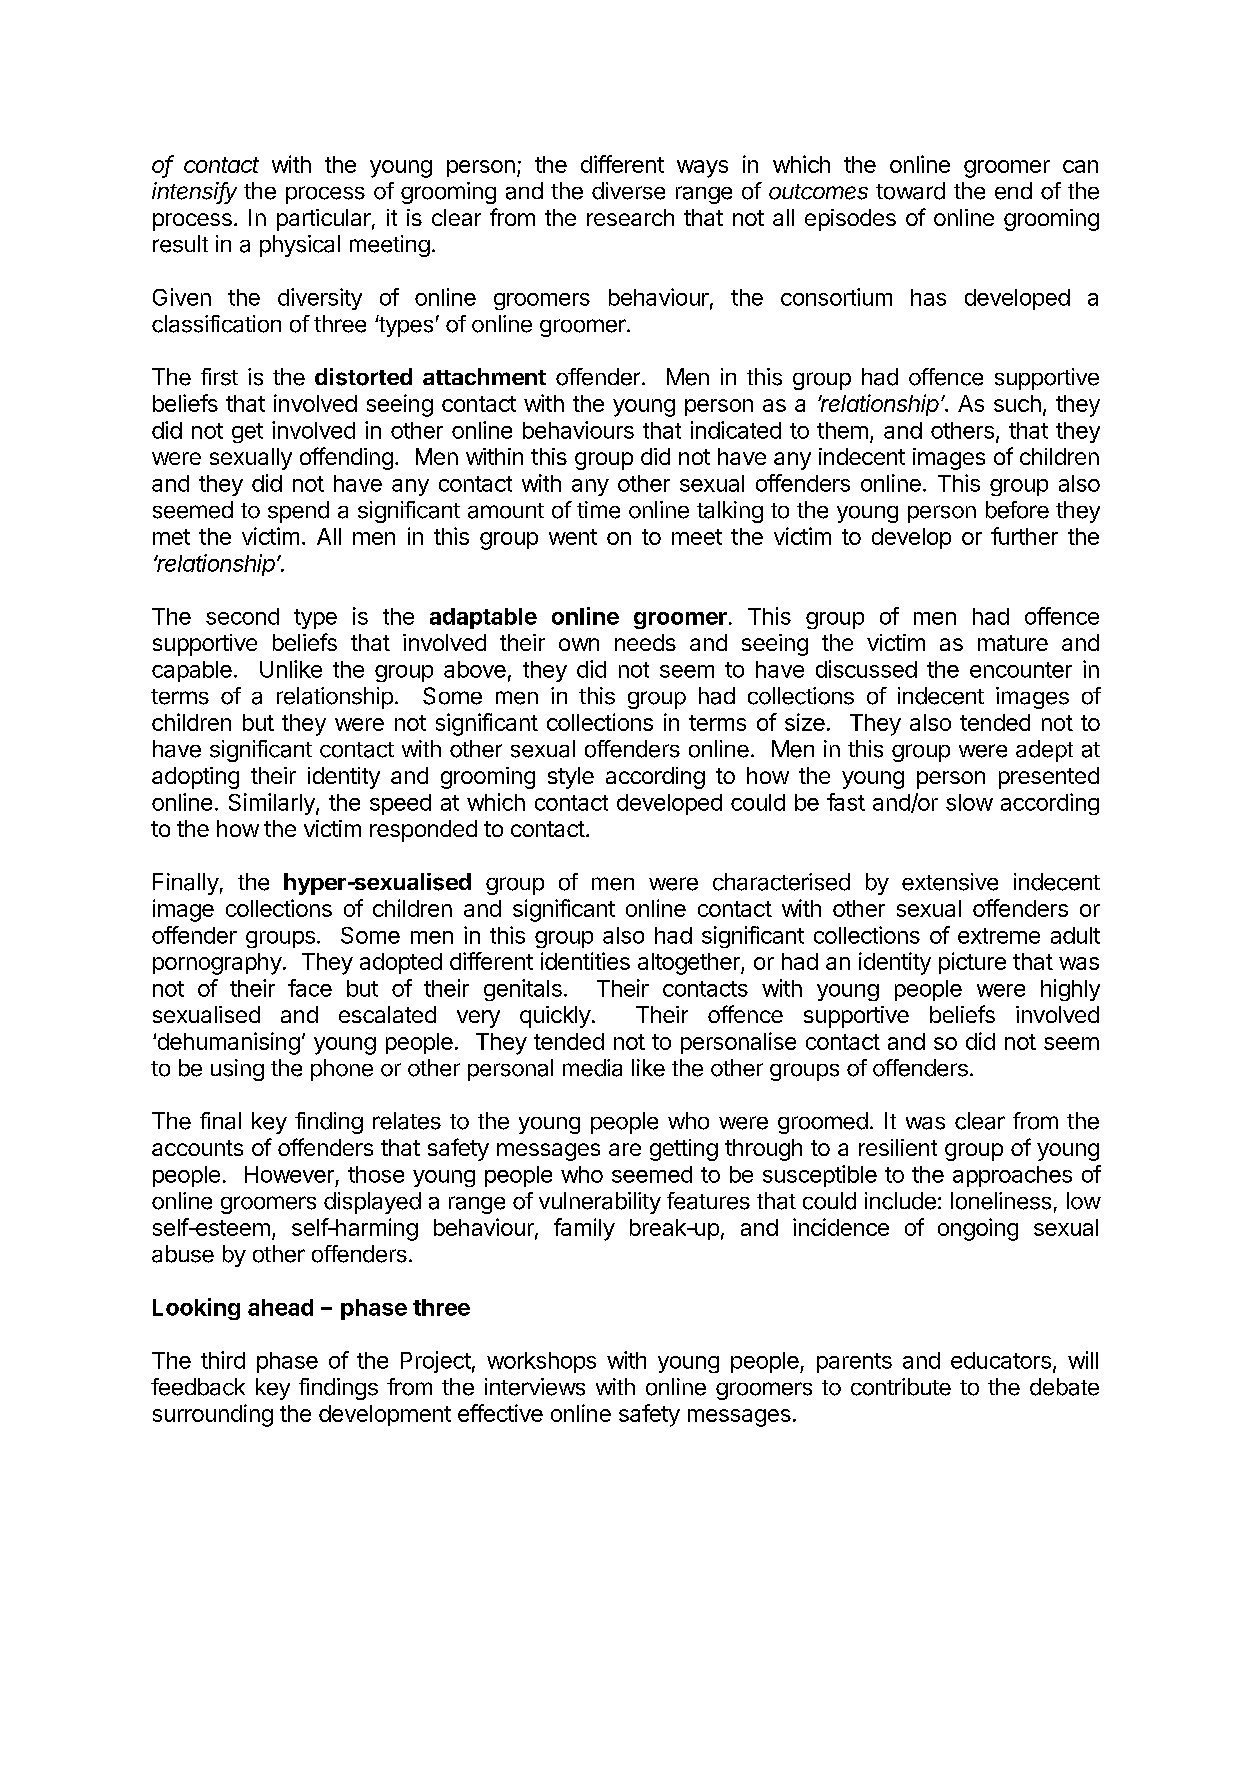 This screenshot has height=1769, width=1250. I want to click on physical, so click(300, 246).
